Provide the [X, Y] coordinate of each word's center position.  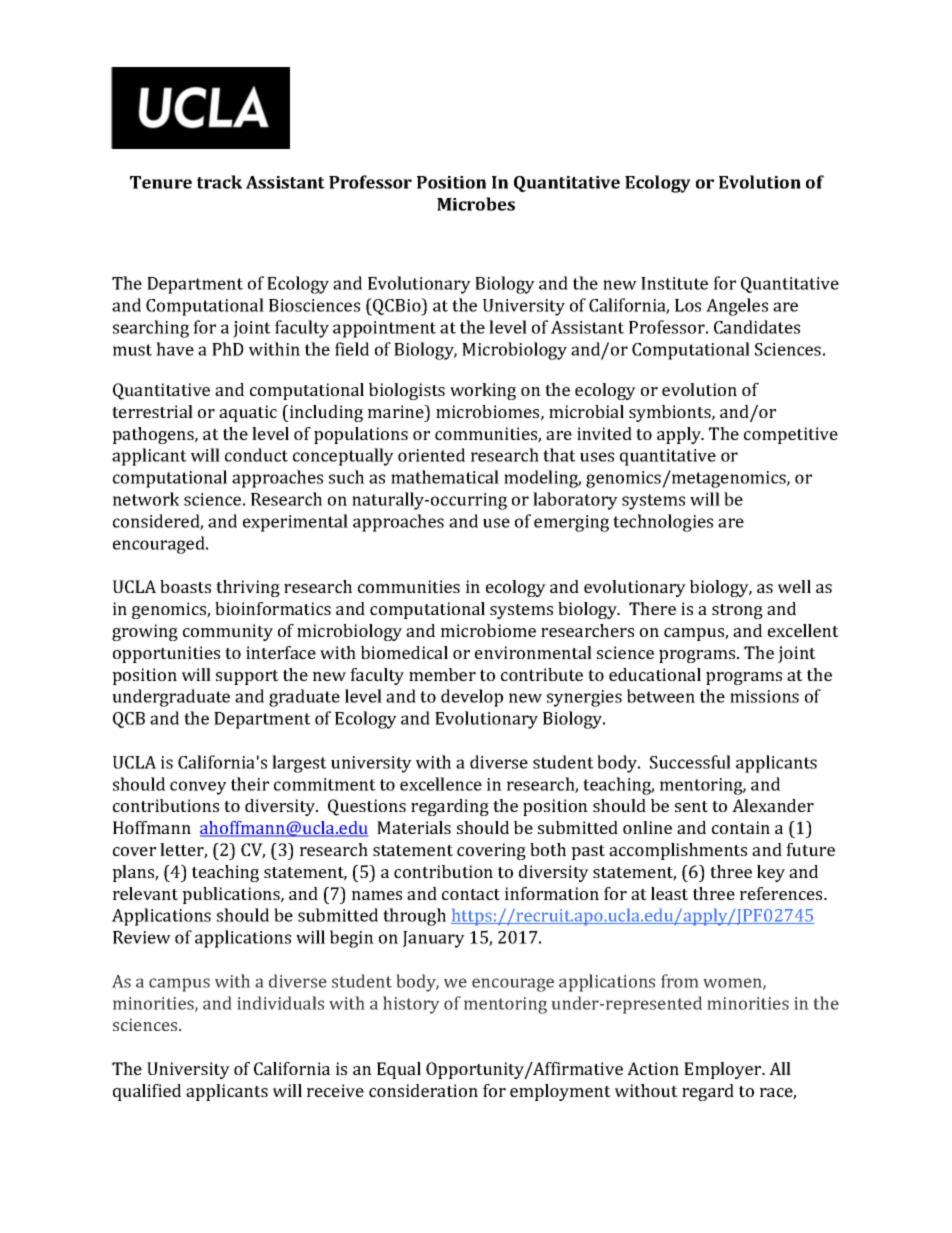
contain [741, 827]
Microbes [476, 204]
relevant [145, 893]
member [442, 674]
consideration [423, 1090]
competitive [791, 435]
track [219, 182]
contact [471, 894]
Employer [724, 1070]
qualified [147, 1092]
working [483, 391]
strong [737, 611]
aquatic [248, 413]
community [228, 632]
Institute [674, 283]
